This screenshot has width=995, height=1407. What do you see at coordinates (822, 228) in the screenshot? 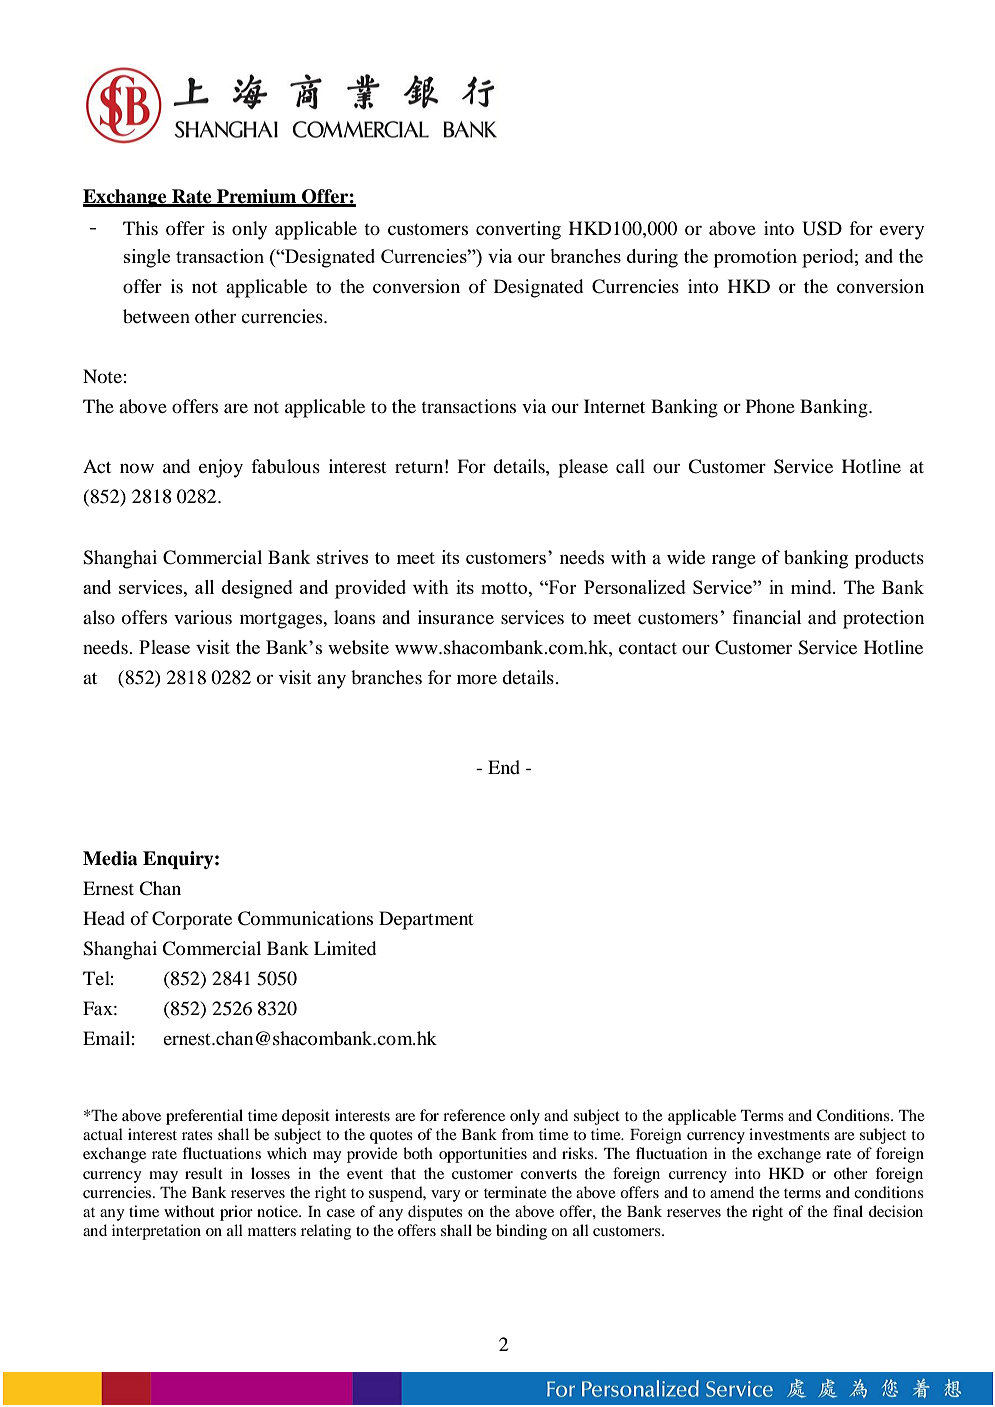
I see `USD` at bounding box center [822, 228].
